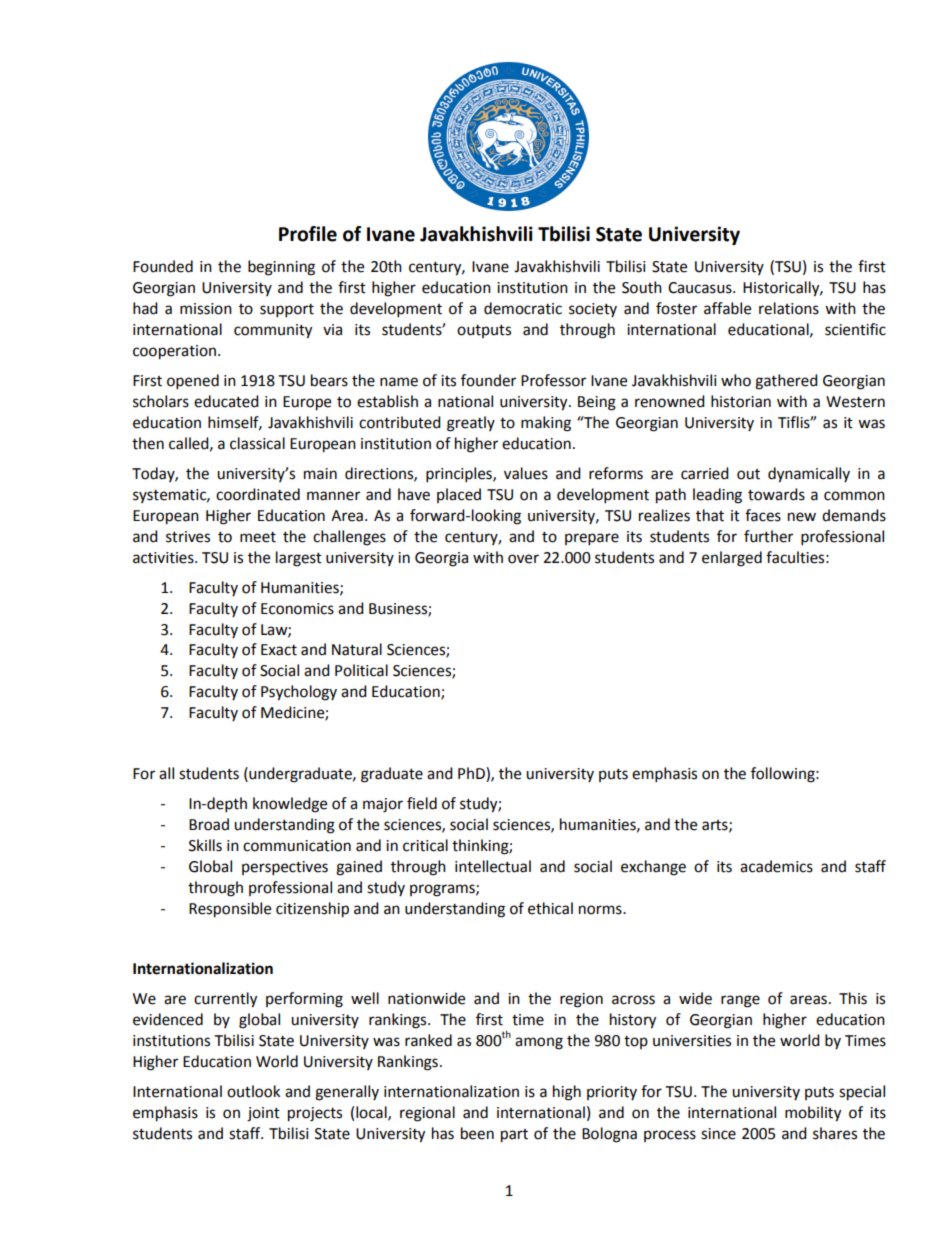 Image resolution: width=952 pixels, height=1233 pixels. I want to click on relations, so click(789, 308).
